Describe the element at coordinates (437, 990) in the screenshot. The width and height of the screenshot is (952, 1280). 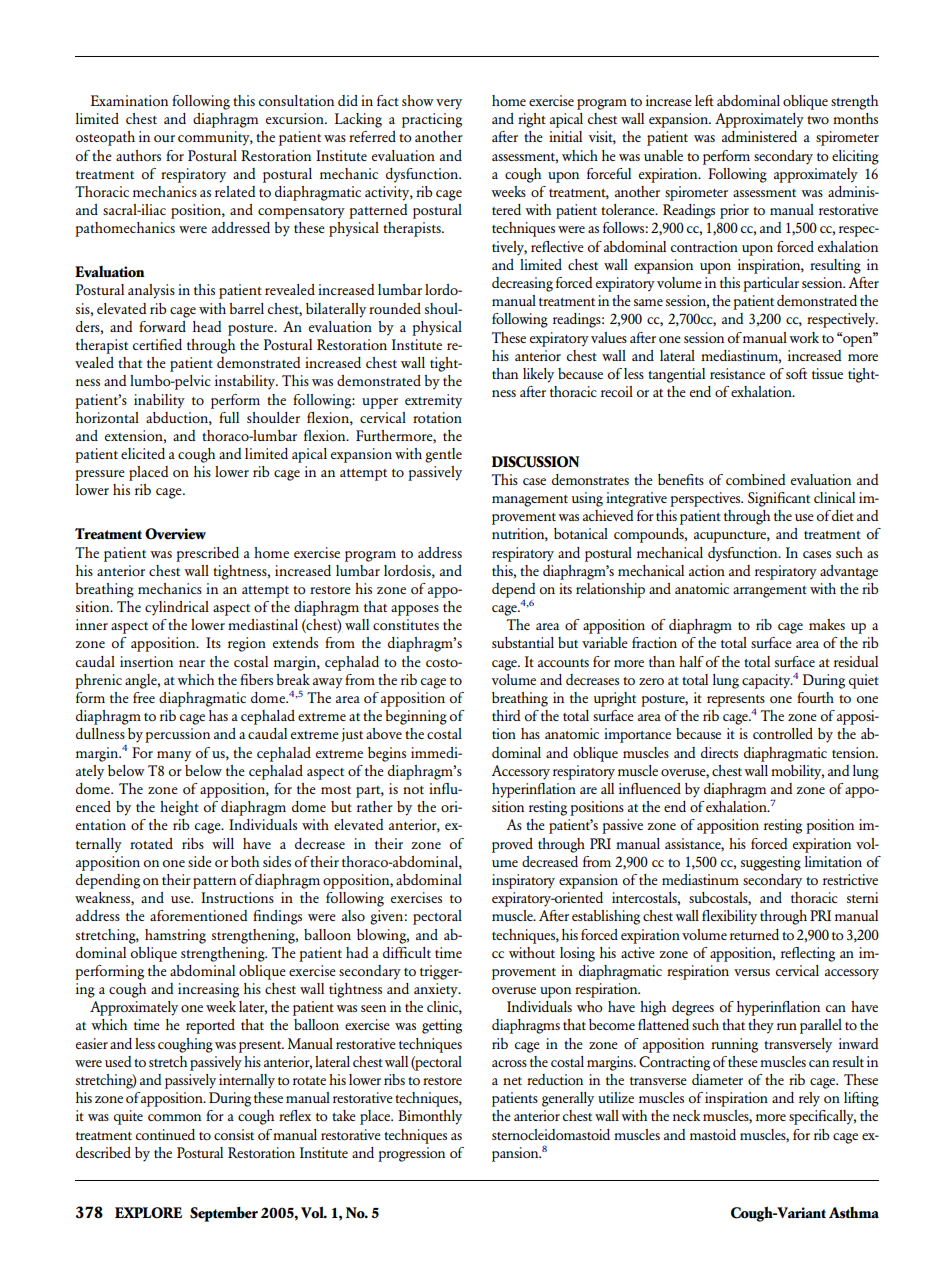
I see `anxiety` at that location.
